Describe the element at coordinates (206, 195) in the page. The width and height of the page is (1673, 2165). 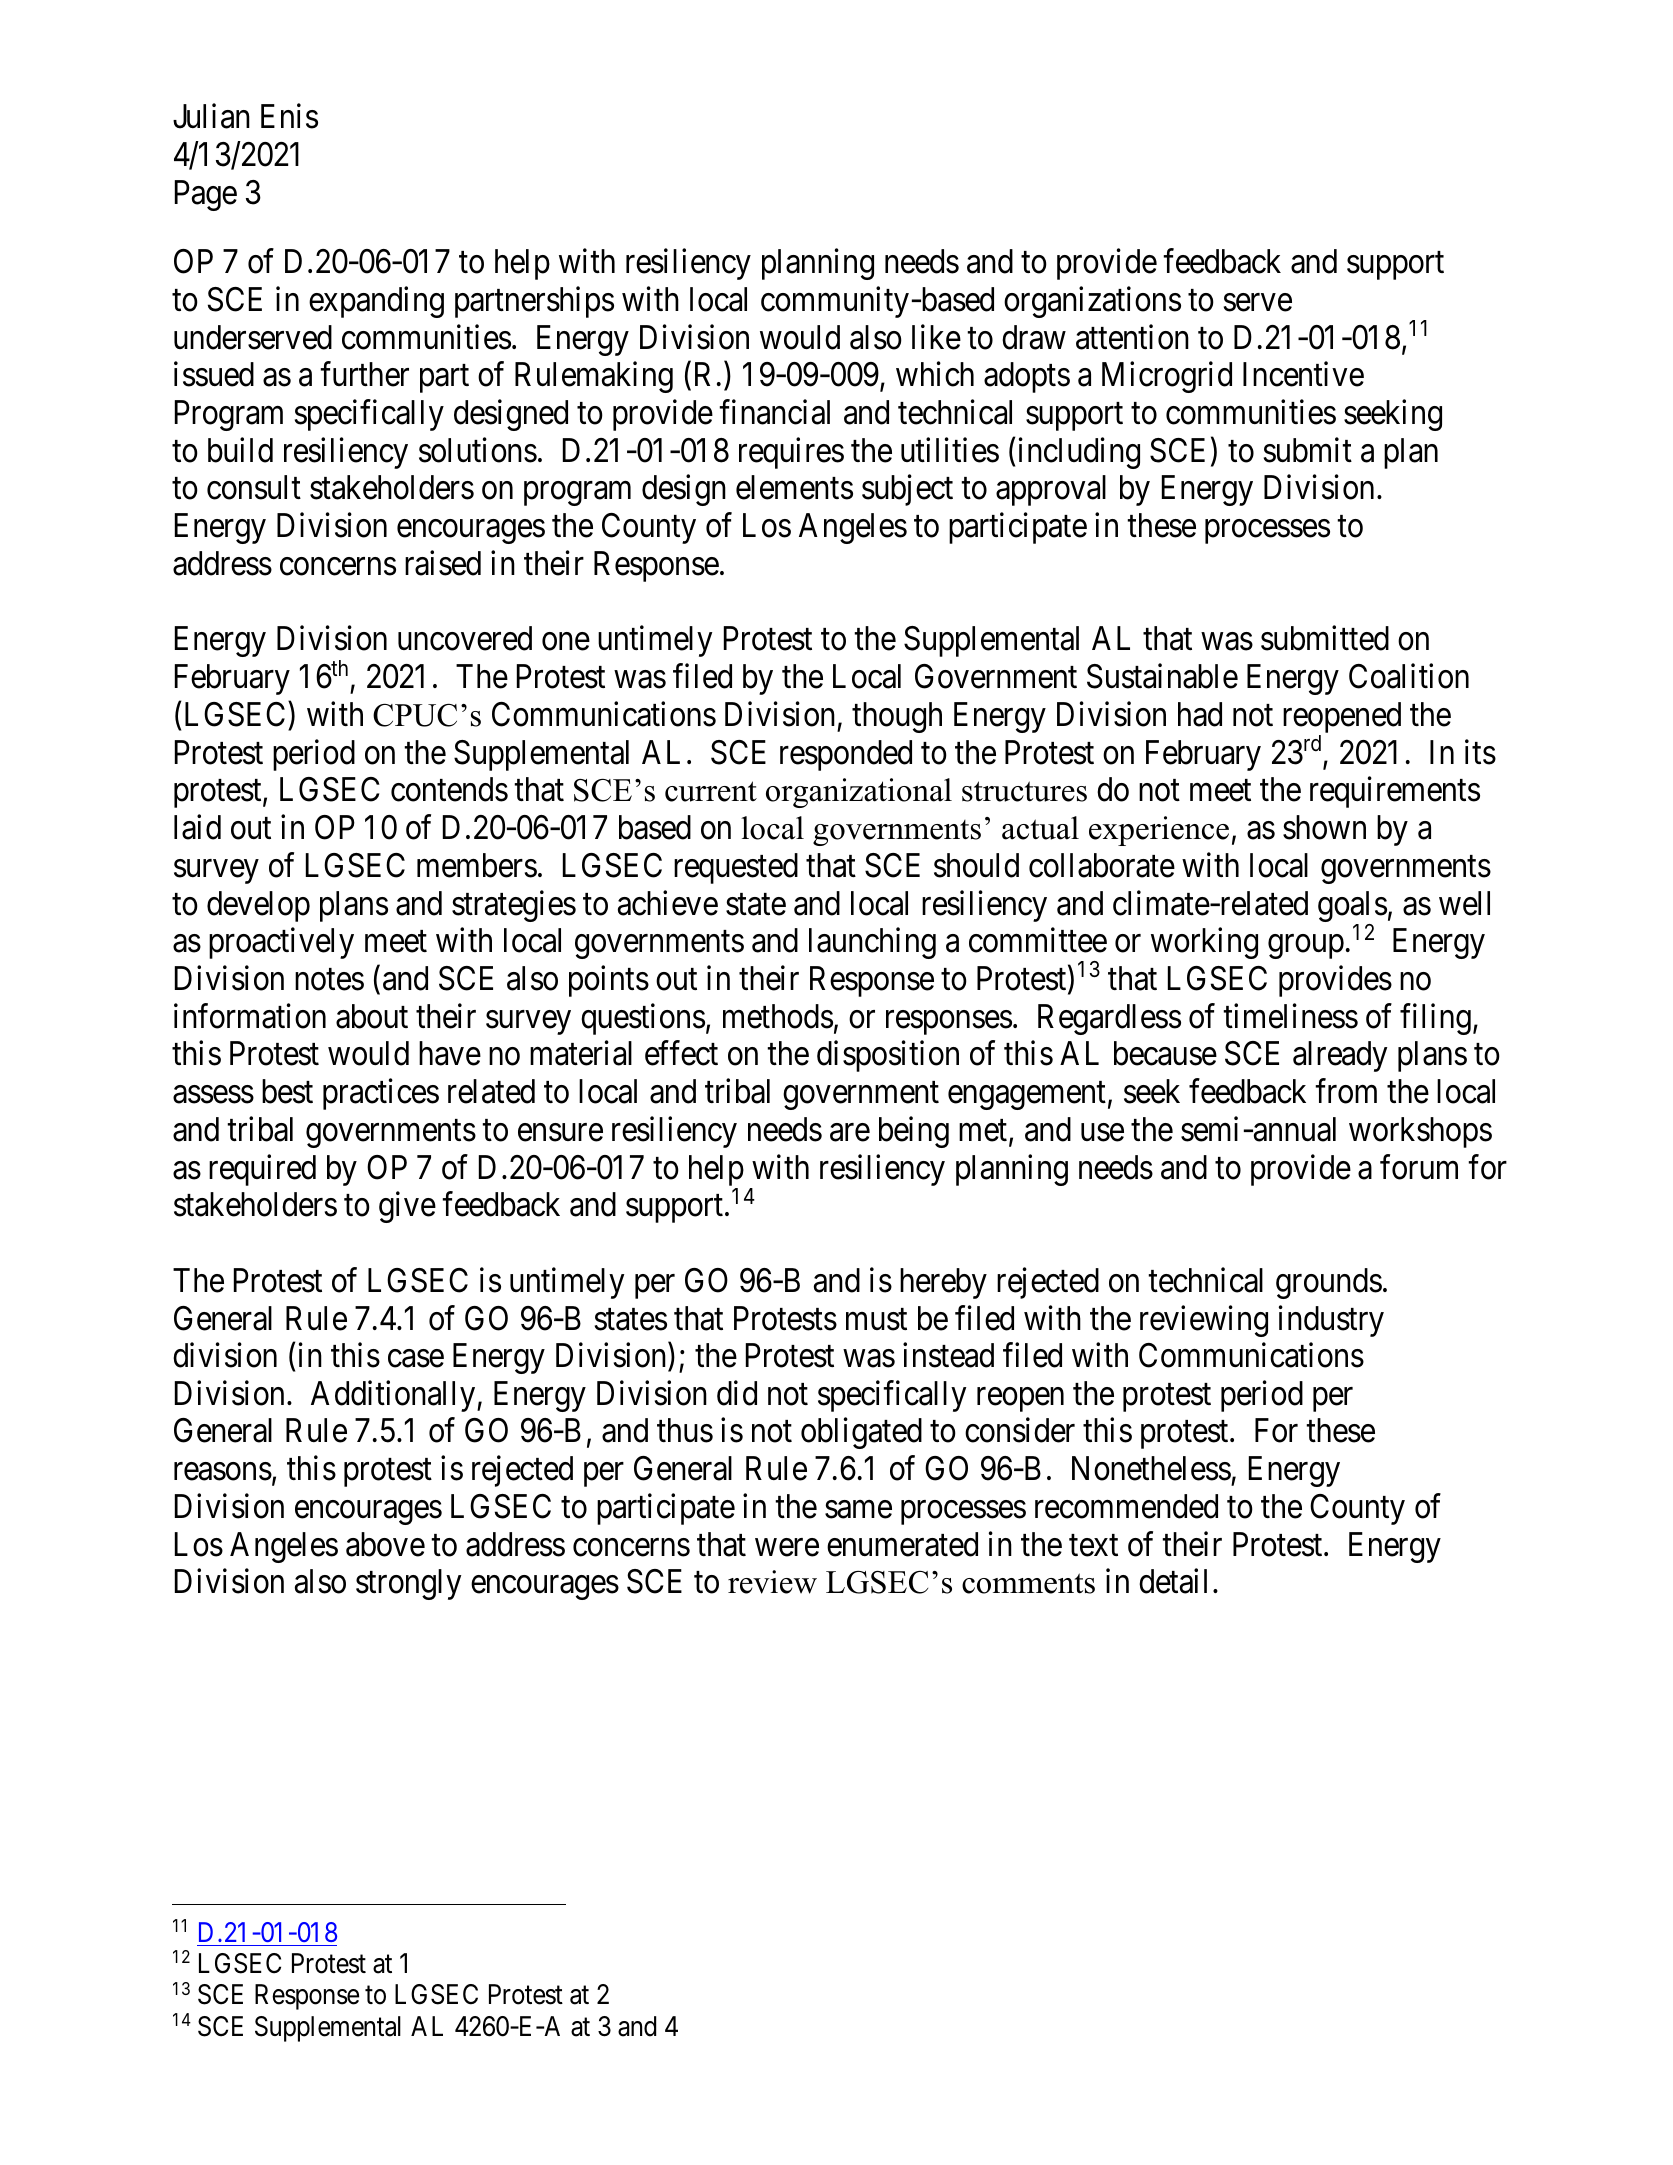
I see `Page` at that location.
